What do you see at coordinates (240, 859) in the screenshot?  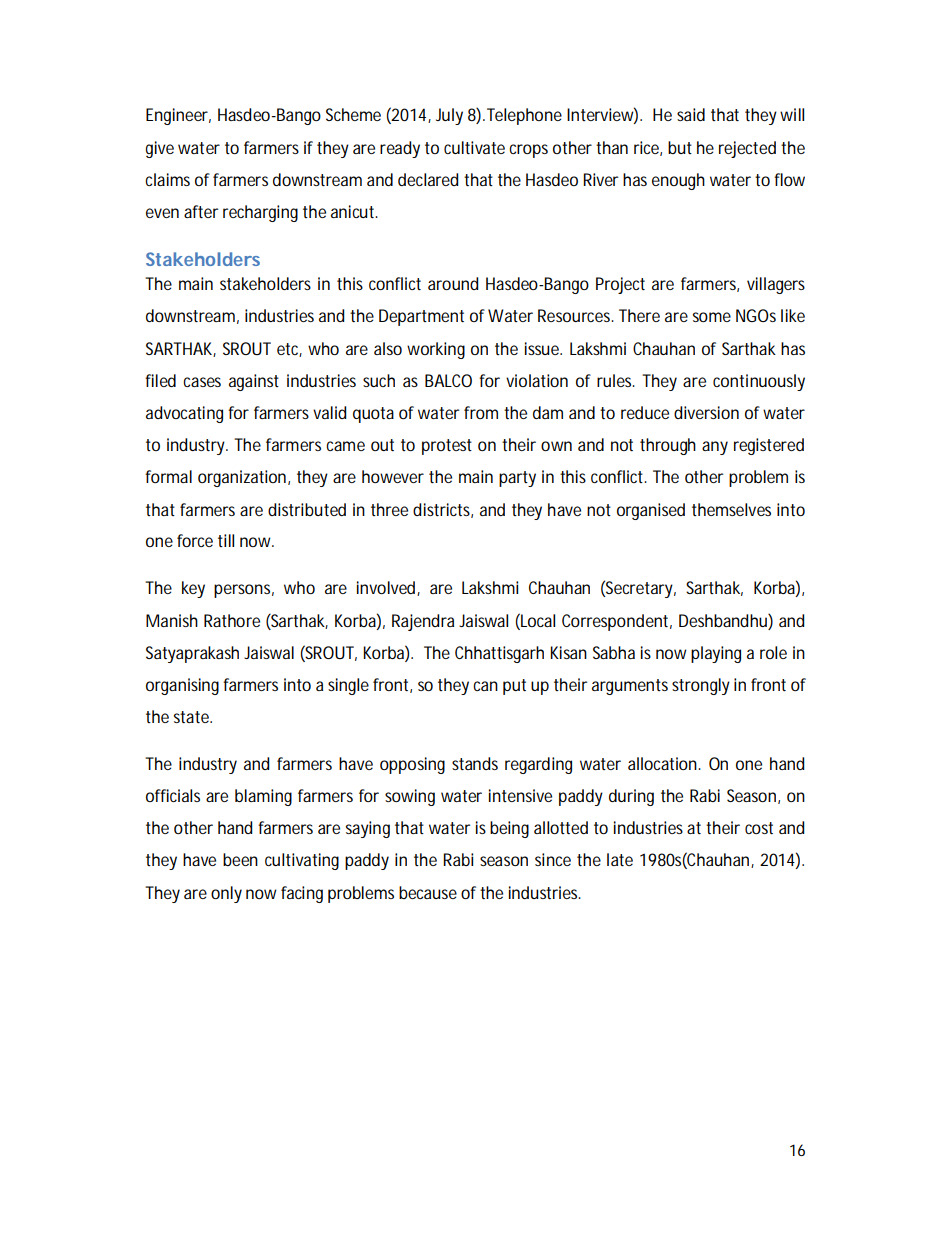 I see `been` at bounding box center [240, 859].
